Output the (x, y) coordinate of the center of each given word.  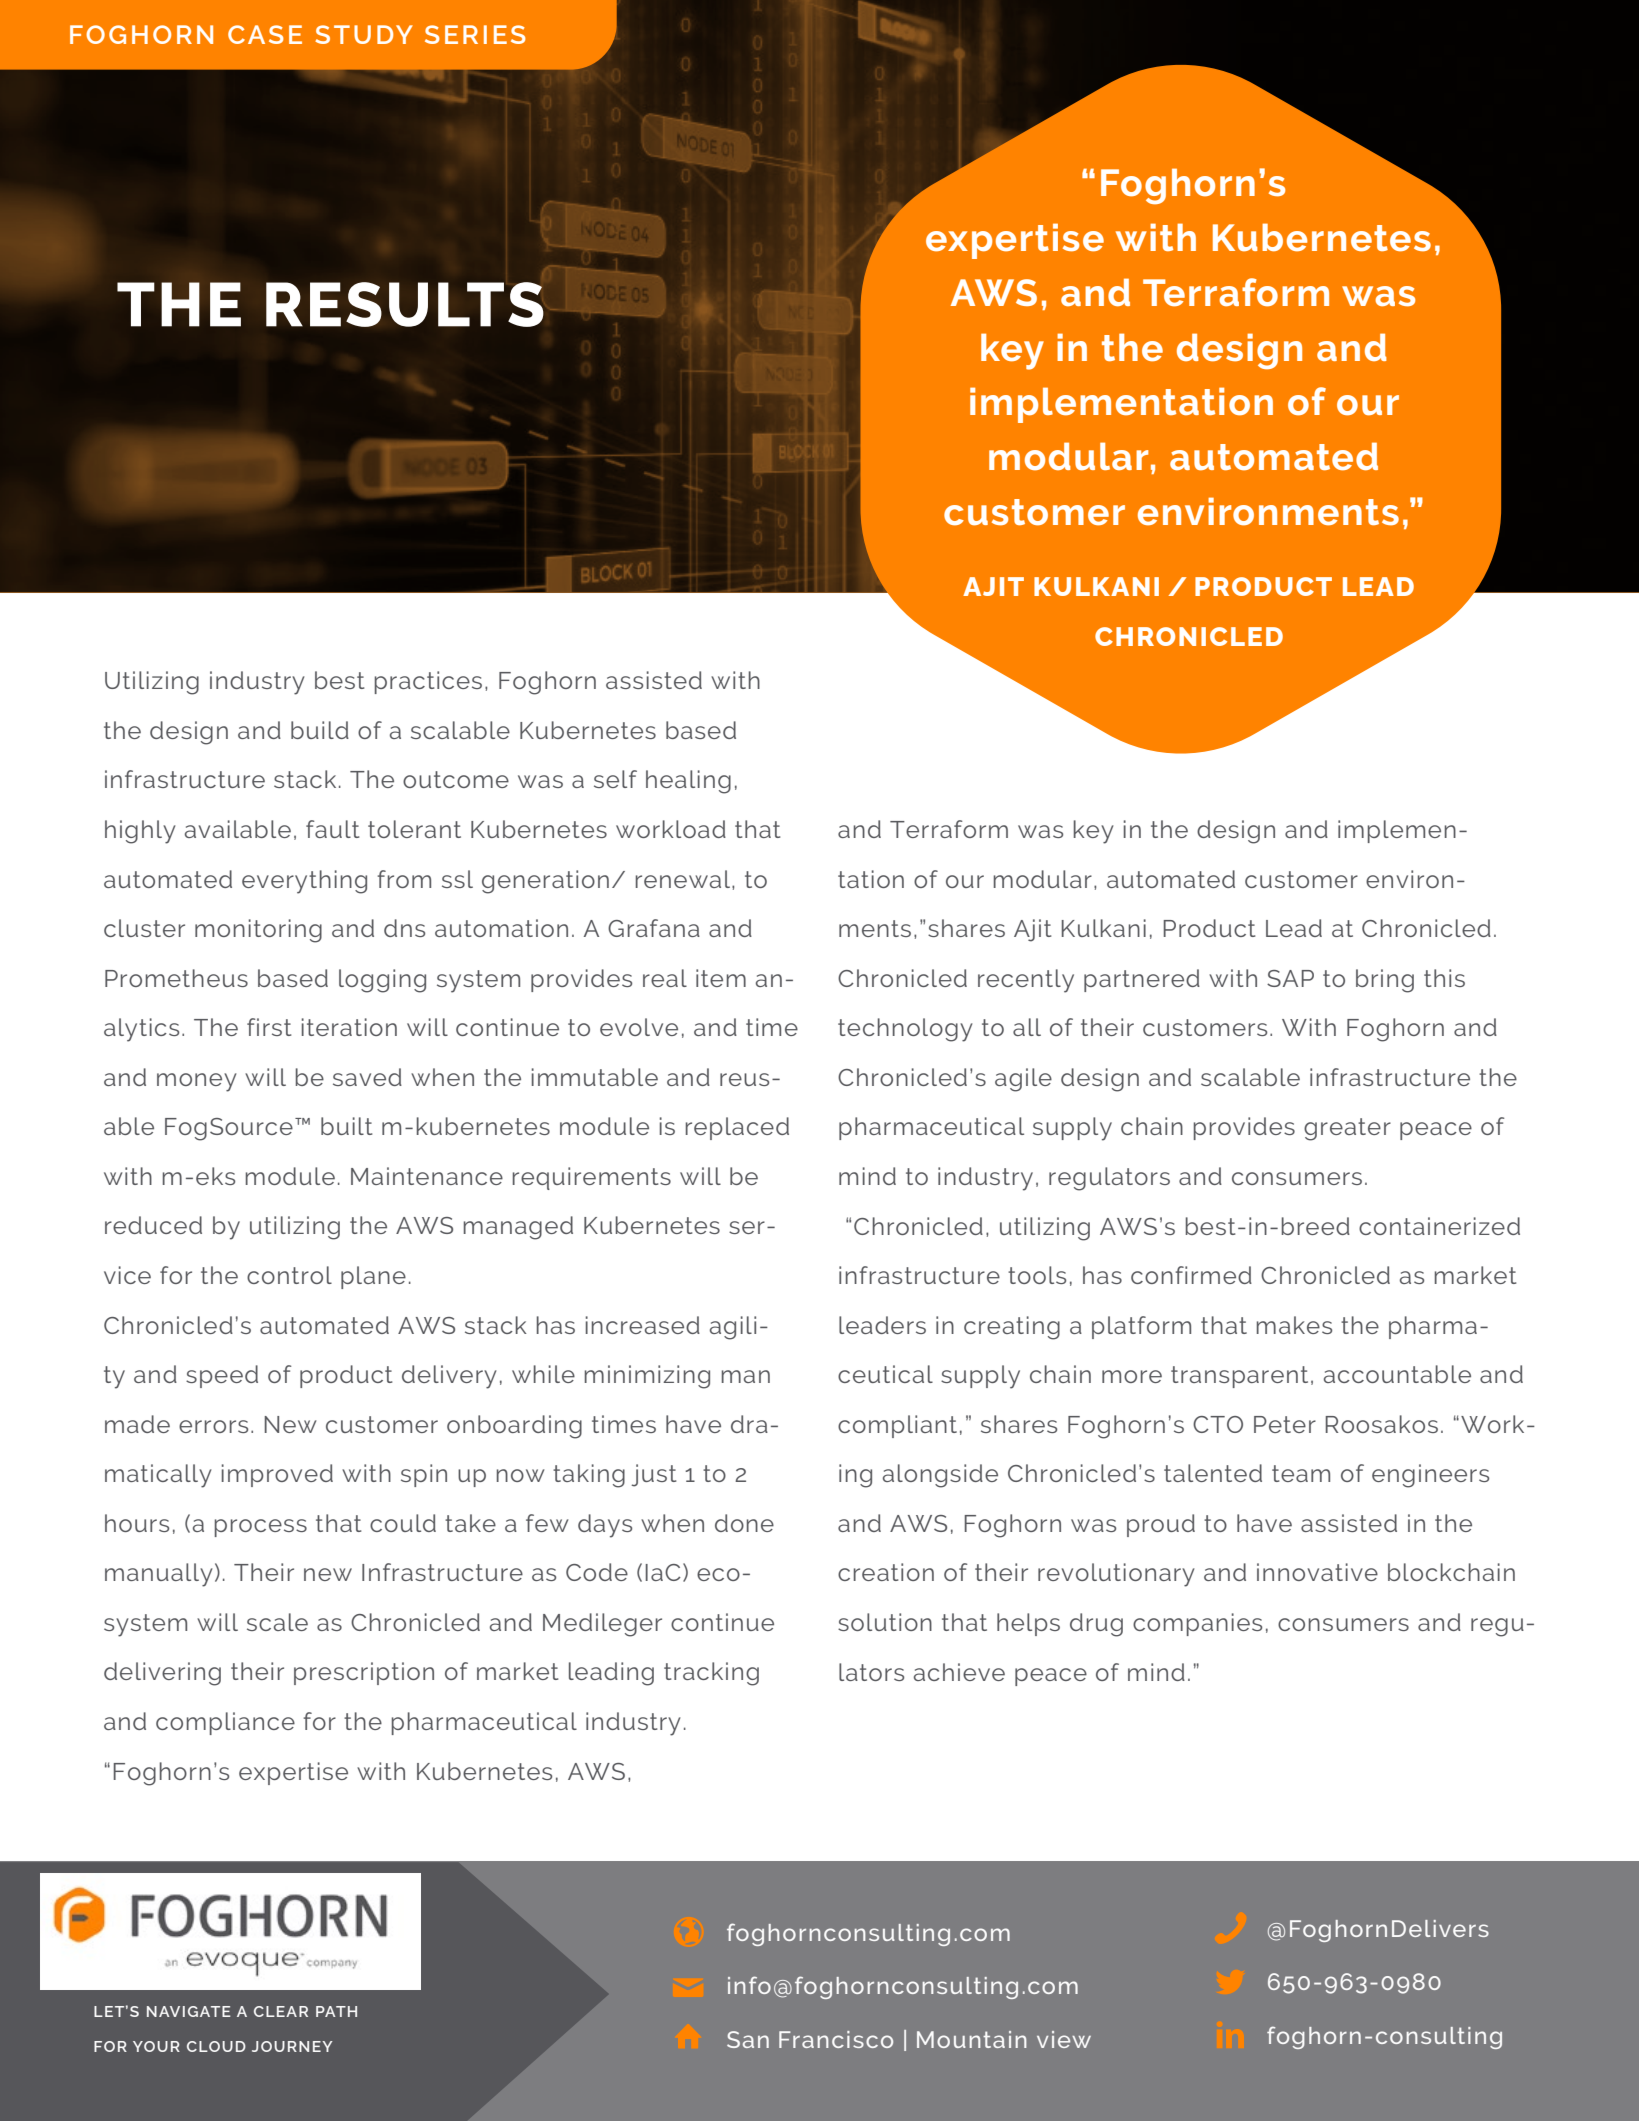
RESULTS (405, 304)
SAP (1290, 978)
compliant (897, 1426)
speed (222, 1376)
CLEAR (281, 2011)
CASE (265, 34)
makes (1294, 1325)
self (615, 779)
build (320, 730)
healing (688, 782)
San (748, 2039)
